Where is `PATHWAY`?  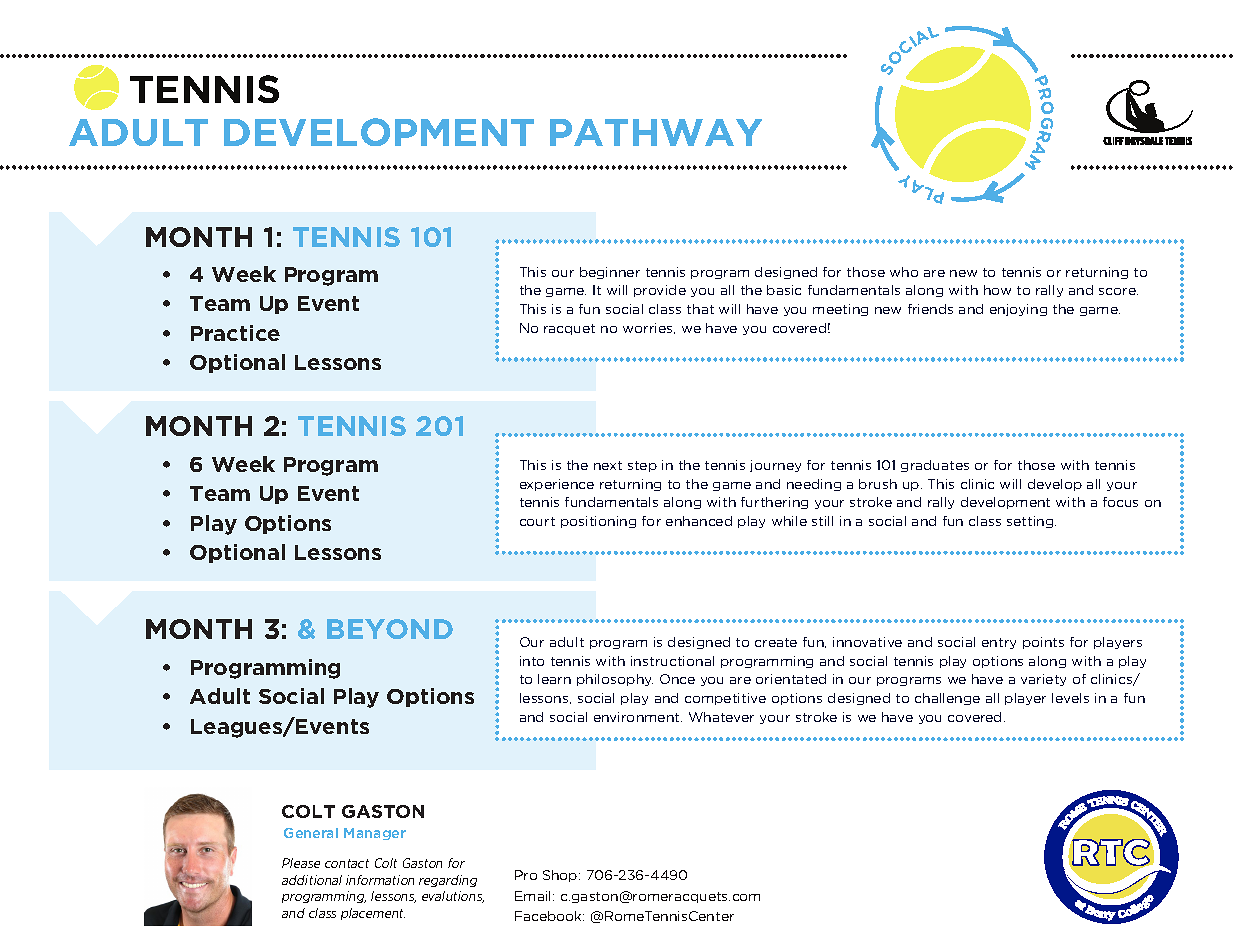
PATHWAY is located at coordinates (656, 132).
